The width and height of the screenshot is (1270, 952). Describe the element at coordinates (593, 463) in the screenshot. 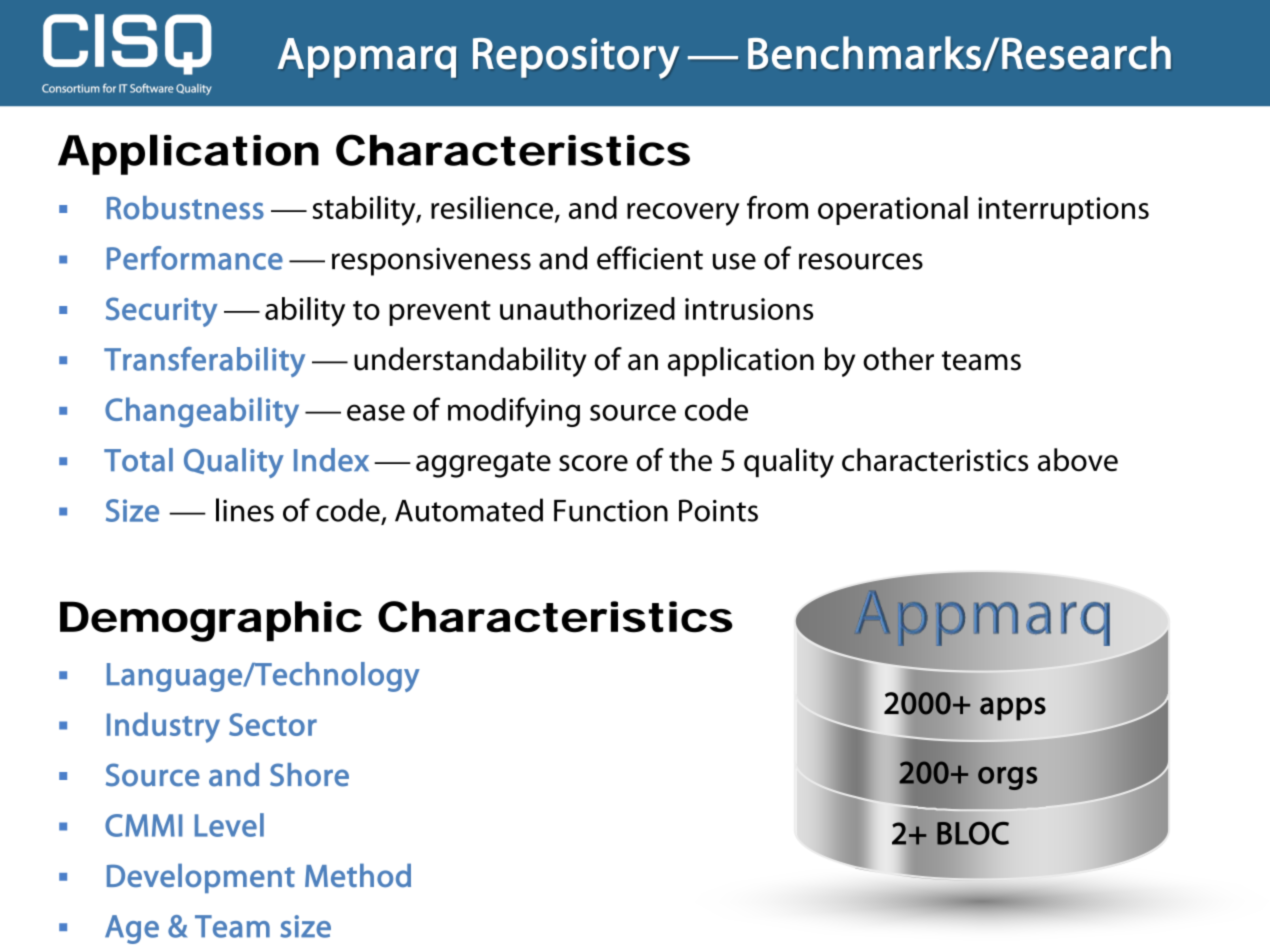

I see `score` at that location.
